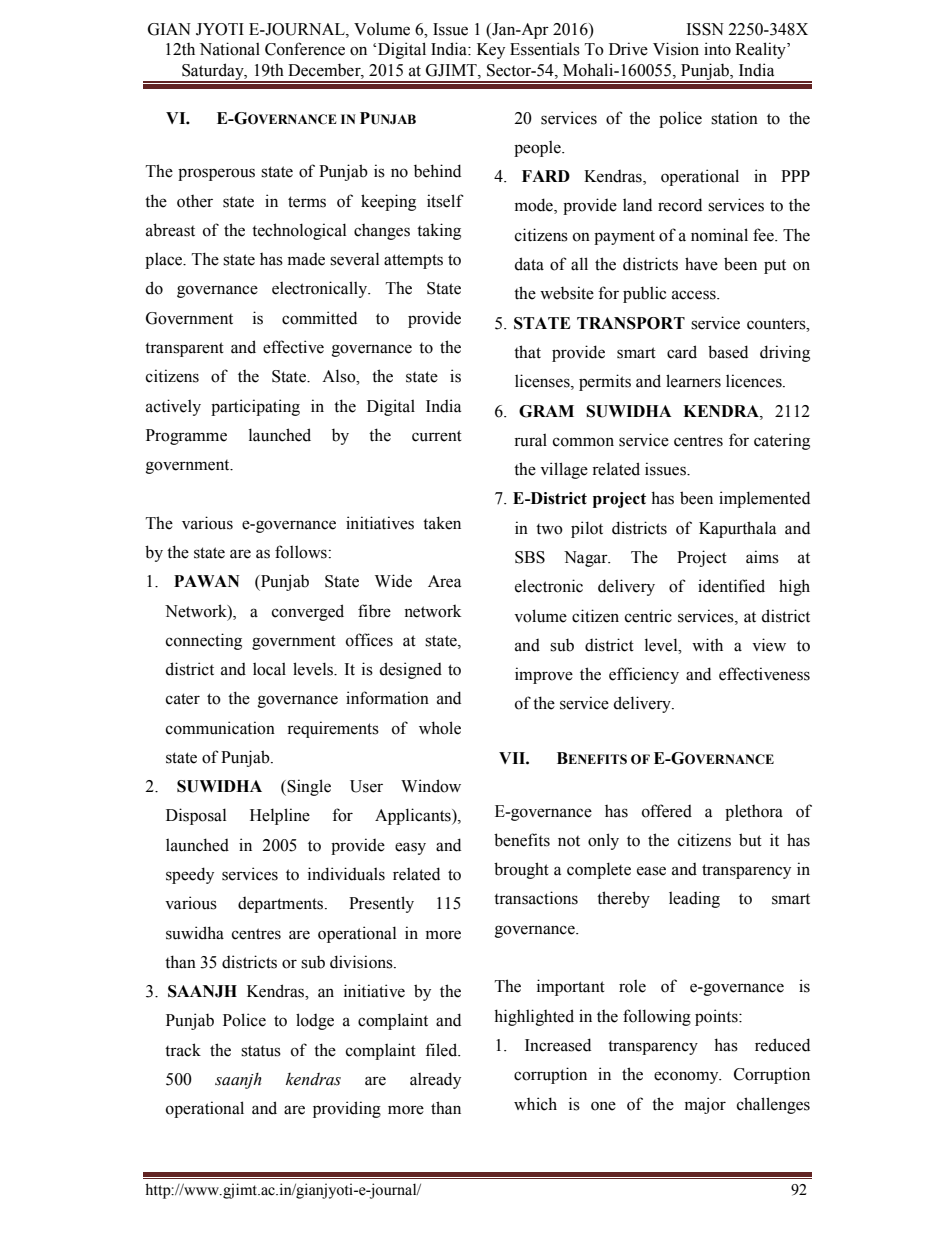 This document has height=1233, width=952. Describe the element at coordinates (435, 1080) in the document. I see `already` at that location.
